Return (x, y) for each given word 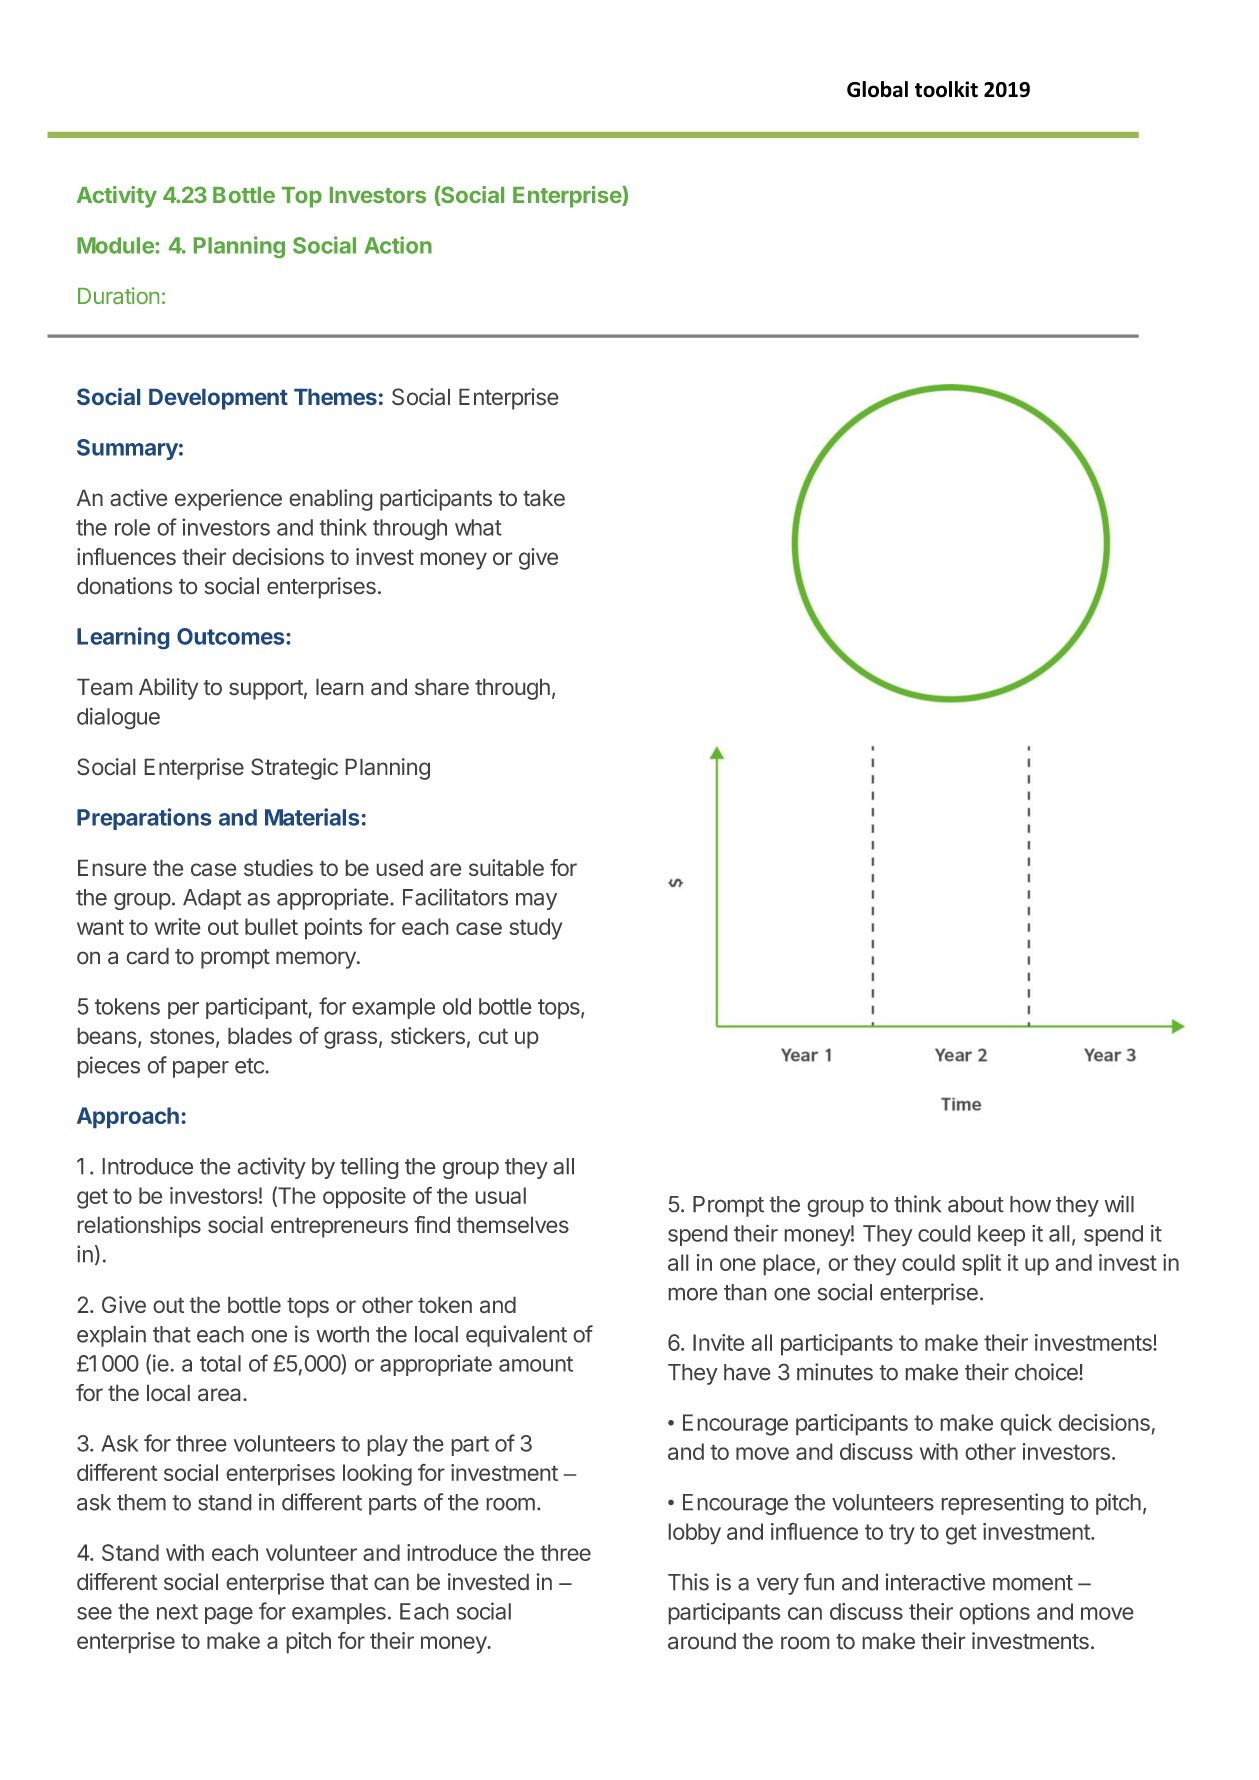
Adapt (212, 899)
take (544, 498)
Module (116, 245)
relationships (139, 1227)
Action (398, 245)
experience (228, 500)
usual (501, 1195)
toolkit (946, 89)
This (688, 1582)
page (229, 1615)
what (478, 527)
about (976, 1204)
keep (1001, 1235)
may (536, 901)
